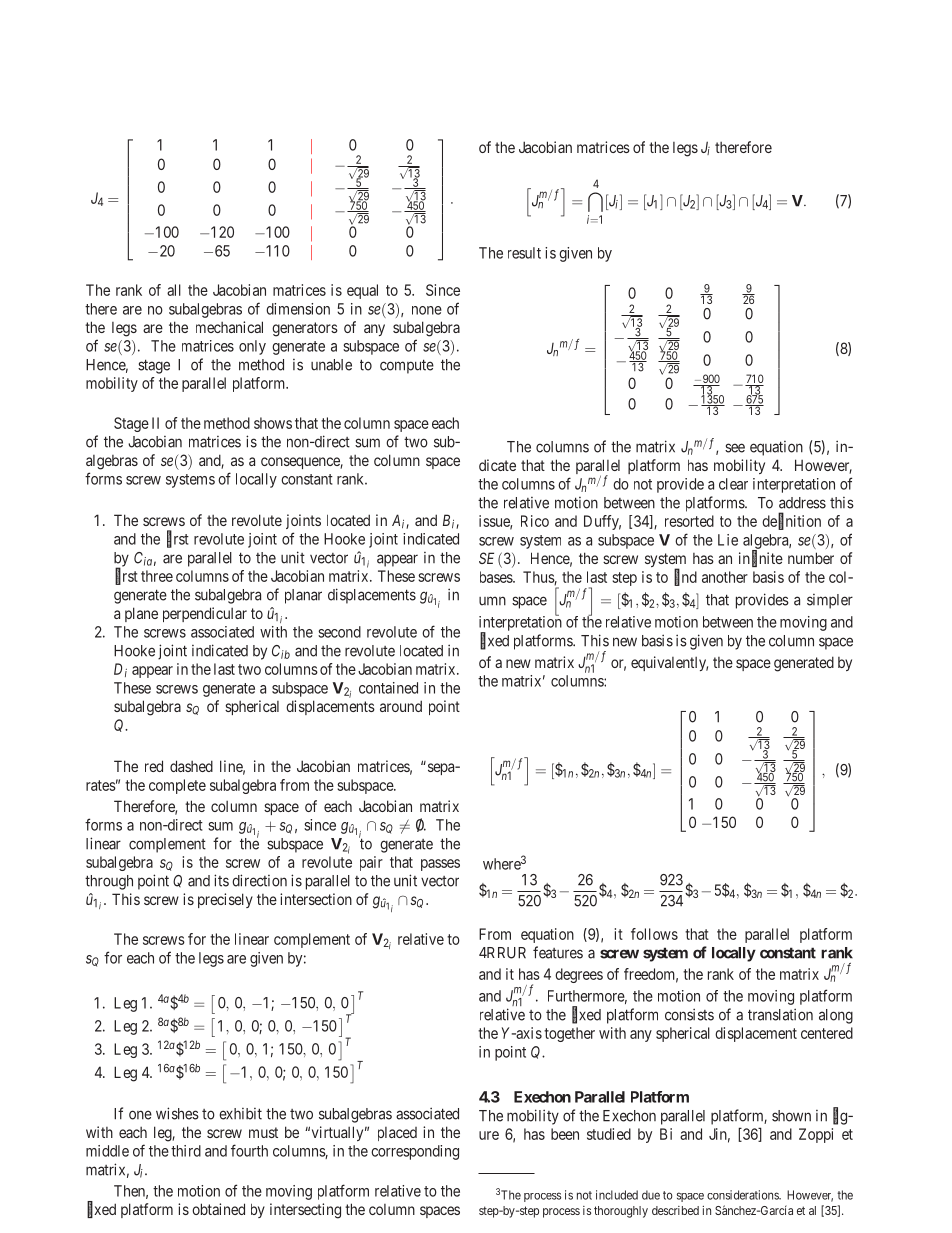  What do you see at coordinates (229, 327) in the page?
I see `mechanical` at bounding box center [229, 327].
